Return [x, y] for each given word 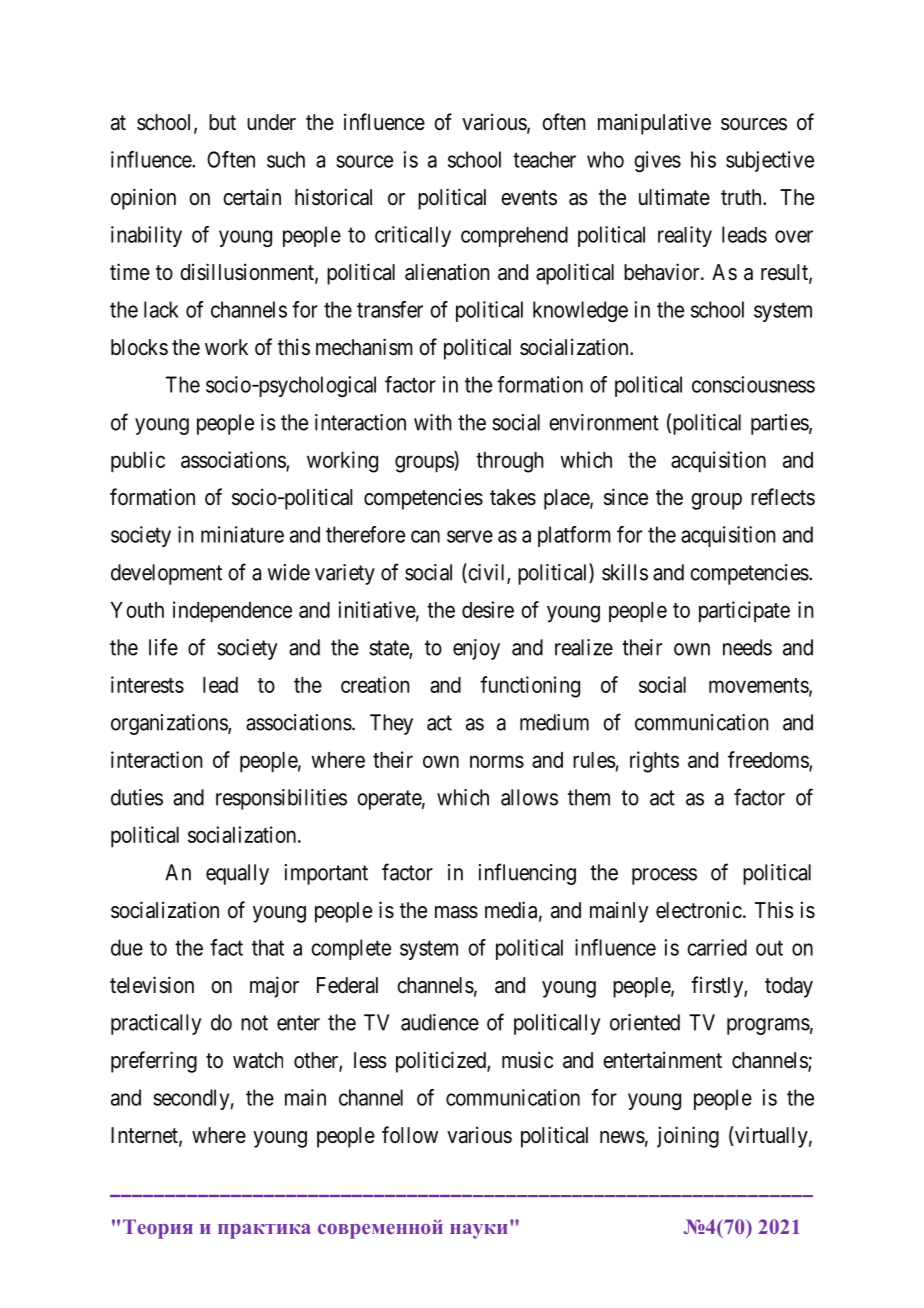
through [510, 462]
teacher [544, 159]
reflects [783, 497]
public [138, 462]
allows [529, 797]
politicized [442, 1062]
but [222, 122]
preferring [154, 1062]
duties [137, 797]
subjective [770, 161]
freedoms [769, 760]
